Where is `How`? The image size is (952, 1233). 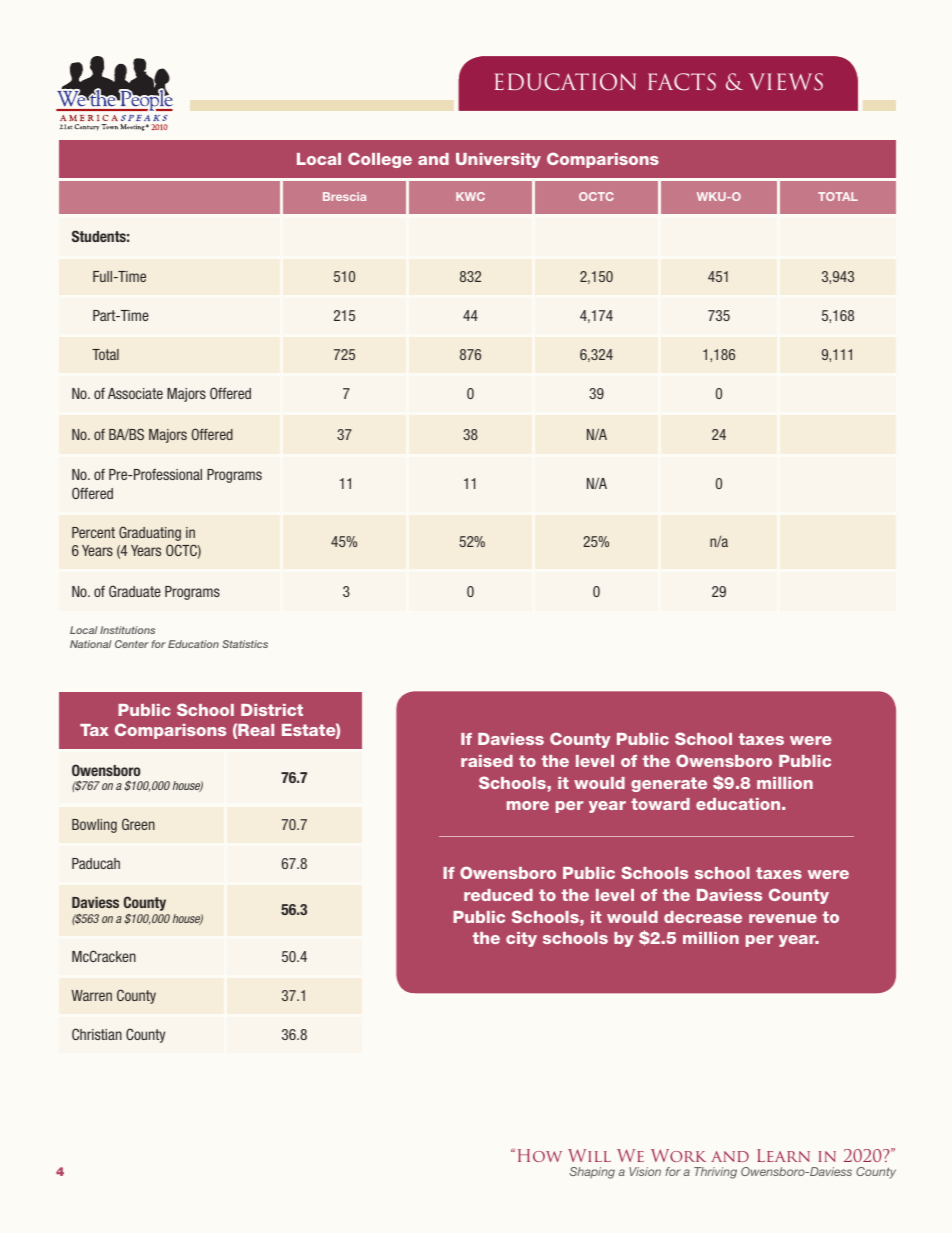 How is located at coordinates (540, 1155).
